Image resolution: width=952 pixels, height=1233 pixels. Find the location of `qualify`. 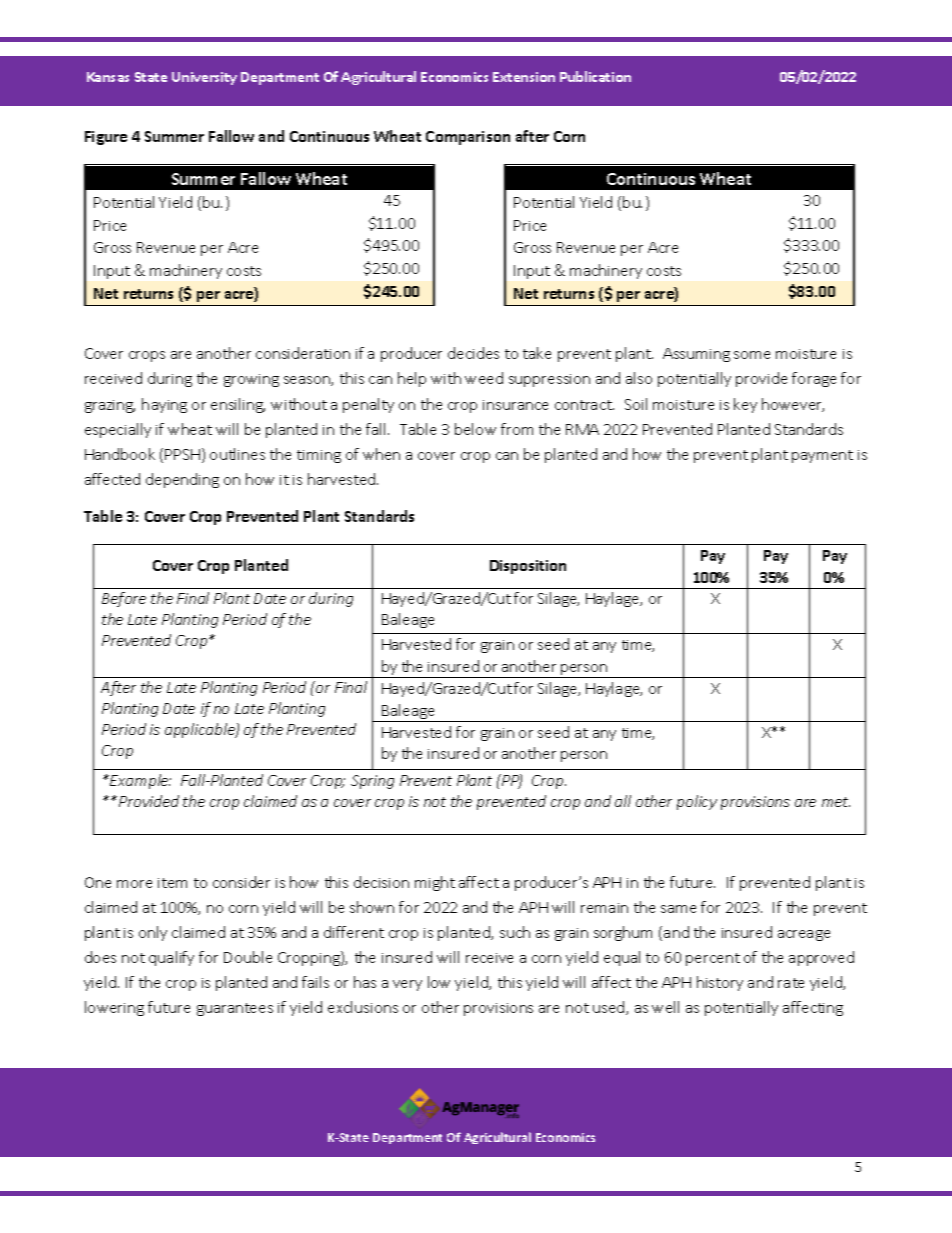

qualify is located at coordinates (171, 958).
